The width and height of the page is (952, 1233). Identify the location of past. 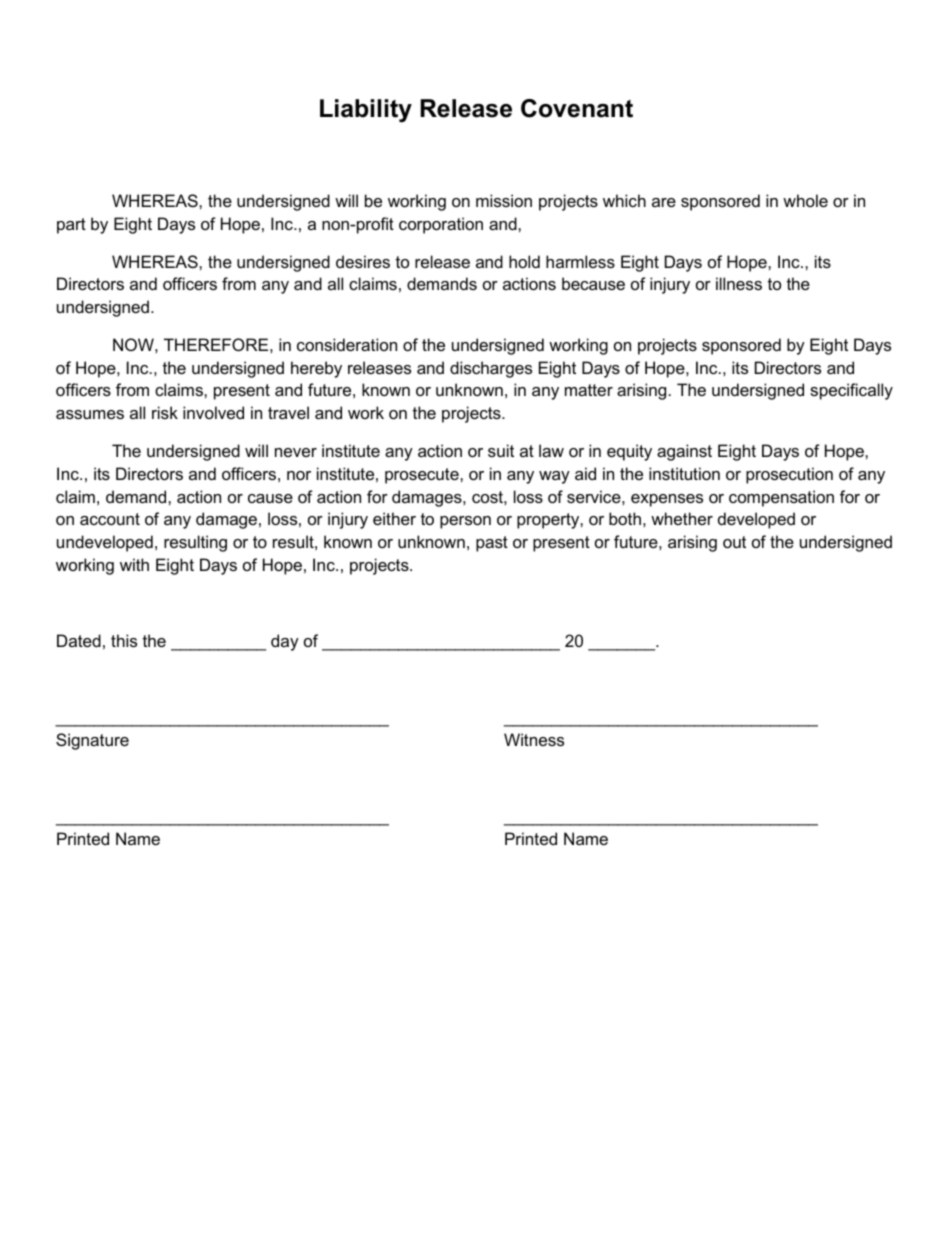
(492, 544).
